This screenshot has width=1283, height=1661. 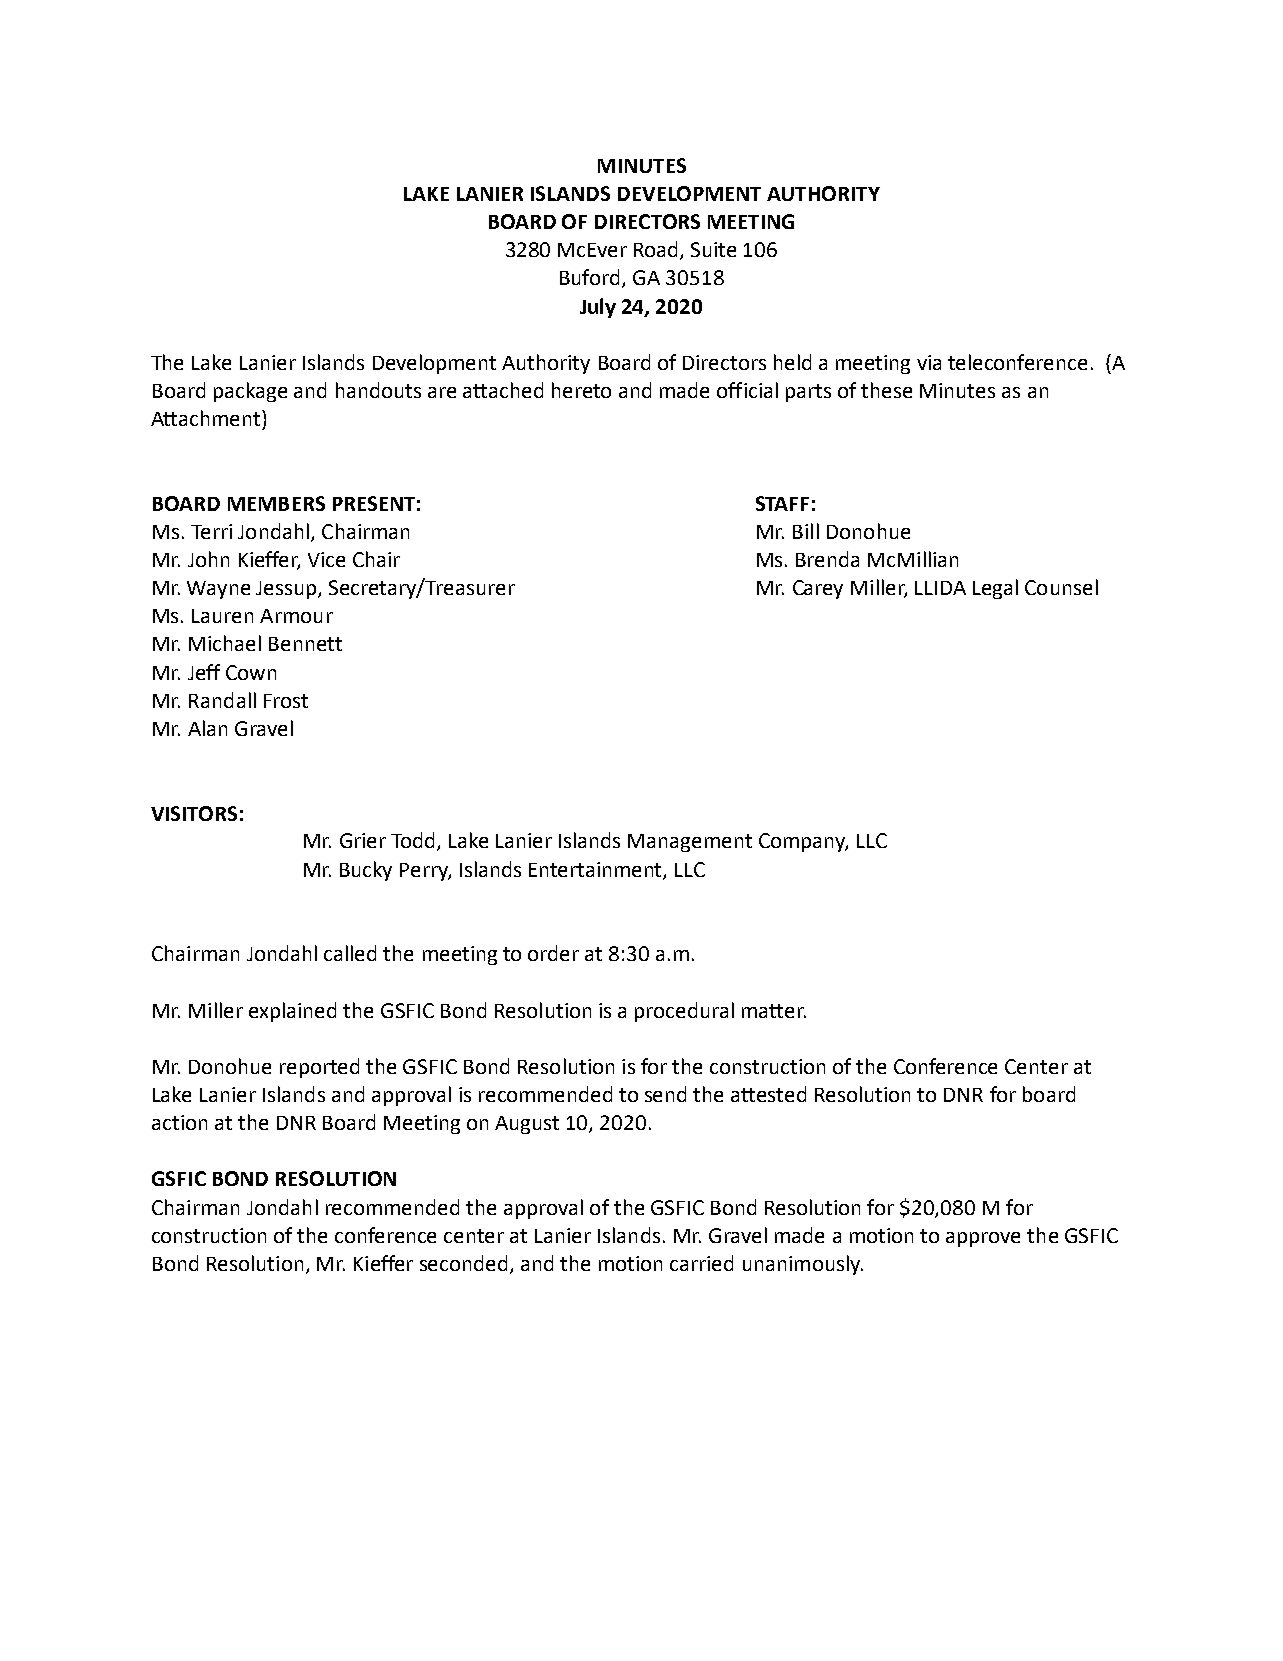 I want to click on procedural, so click(x=684, y=1012).
